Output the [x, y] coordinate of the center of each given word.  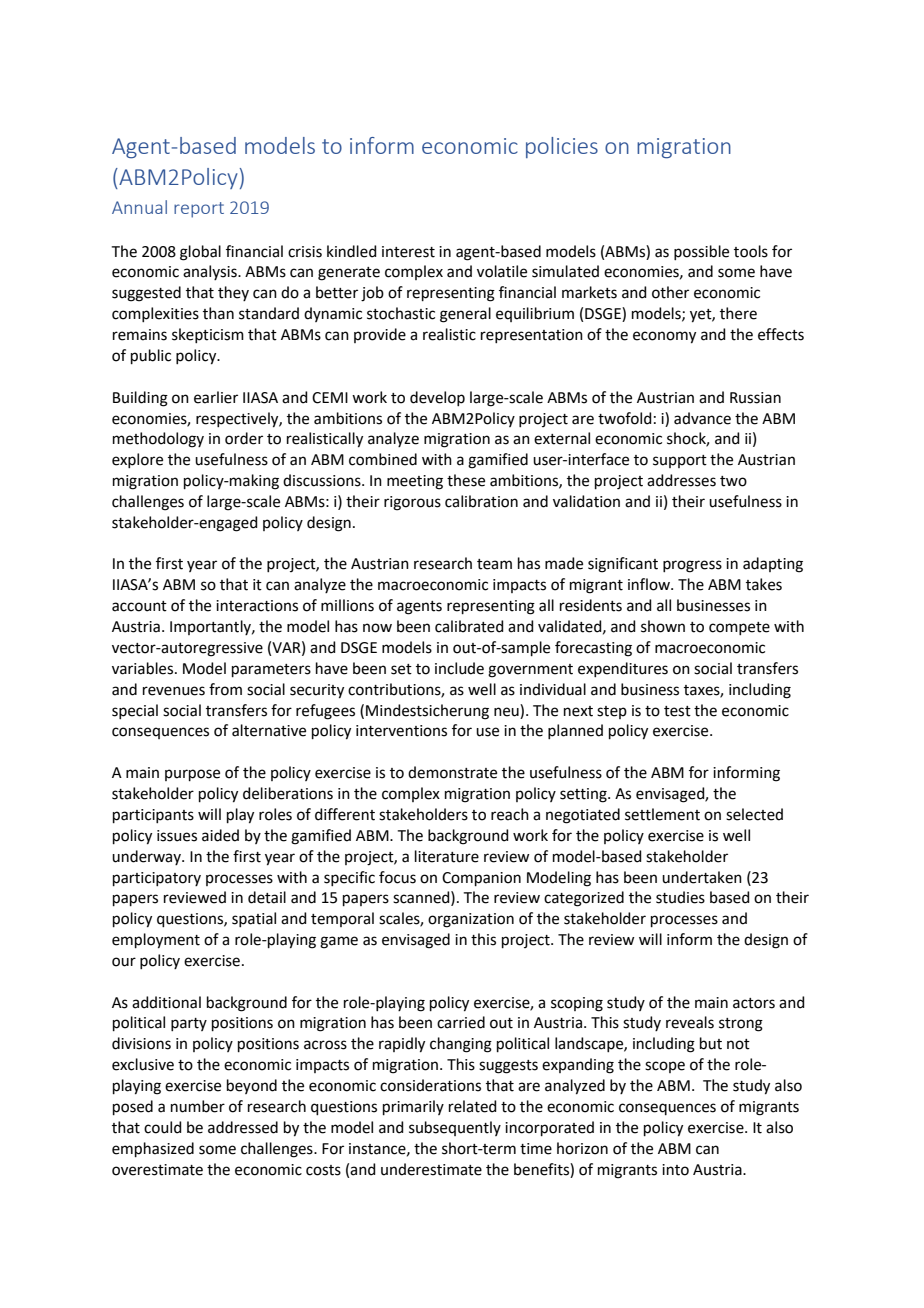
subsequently [455, 1128]
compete [739, 628]
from [225, 689]
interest [408, 252]
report [199, 210]
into [675, 1170]
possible [701, 252]
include [459, 668]
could [163, 1127]
